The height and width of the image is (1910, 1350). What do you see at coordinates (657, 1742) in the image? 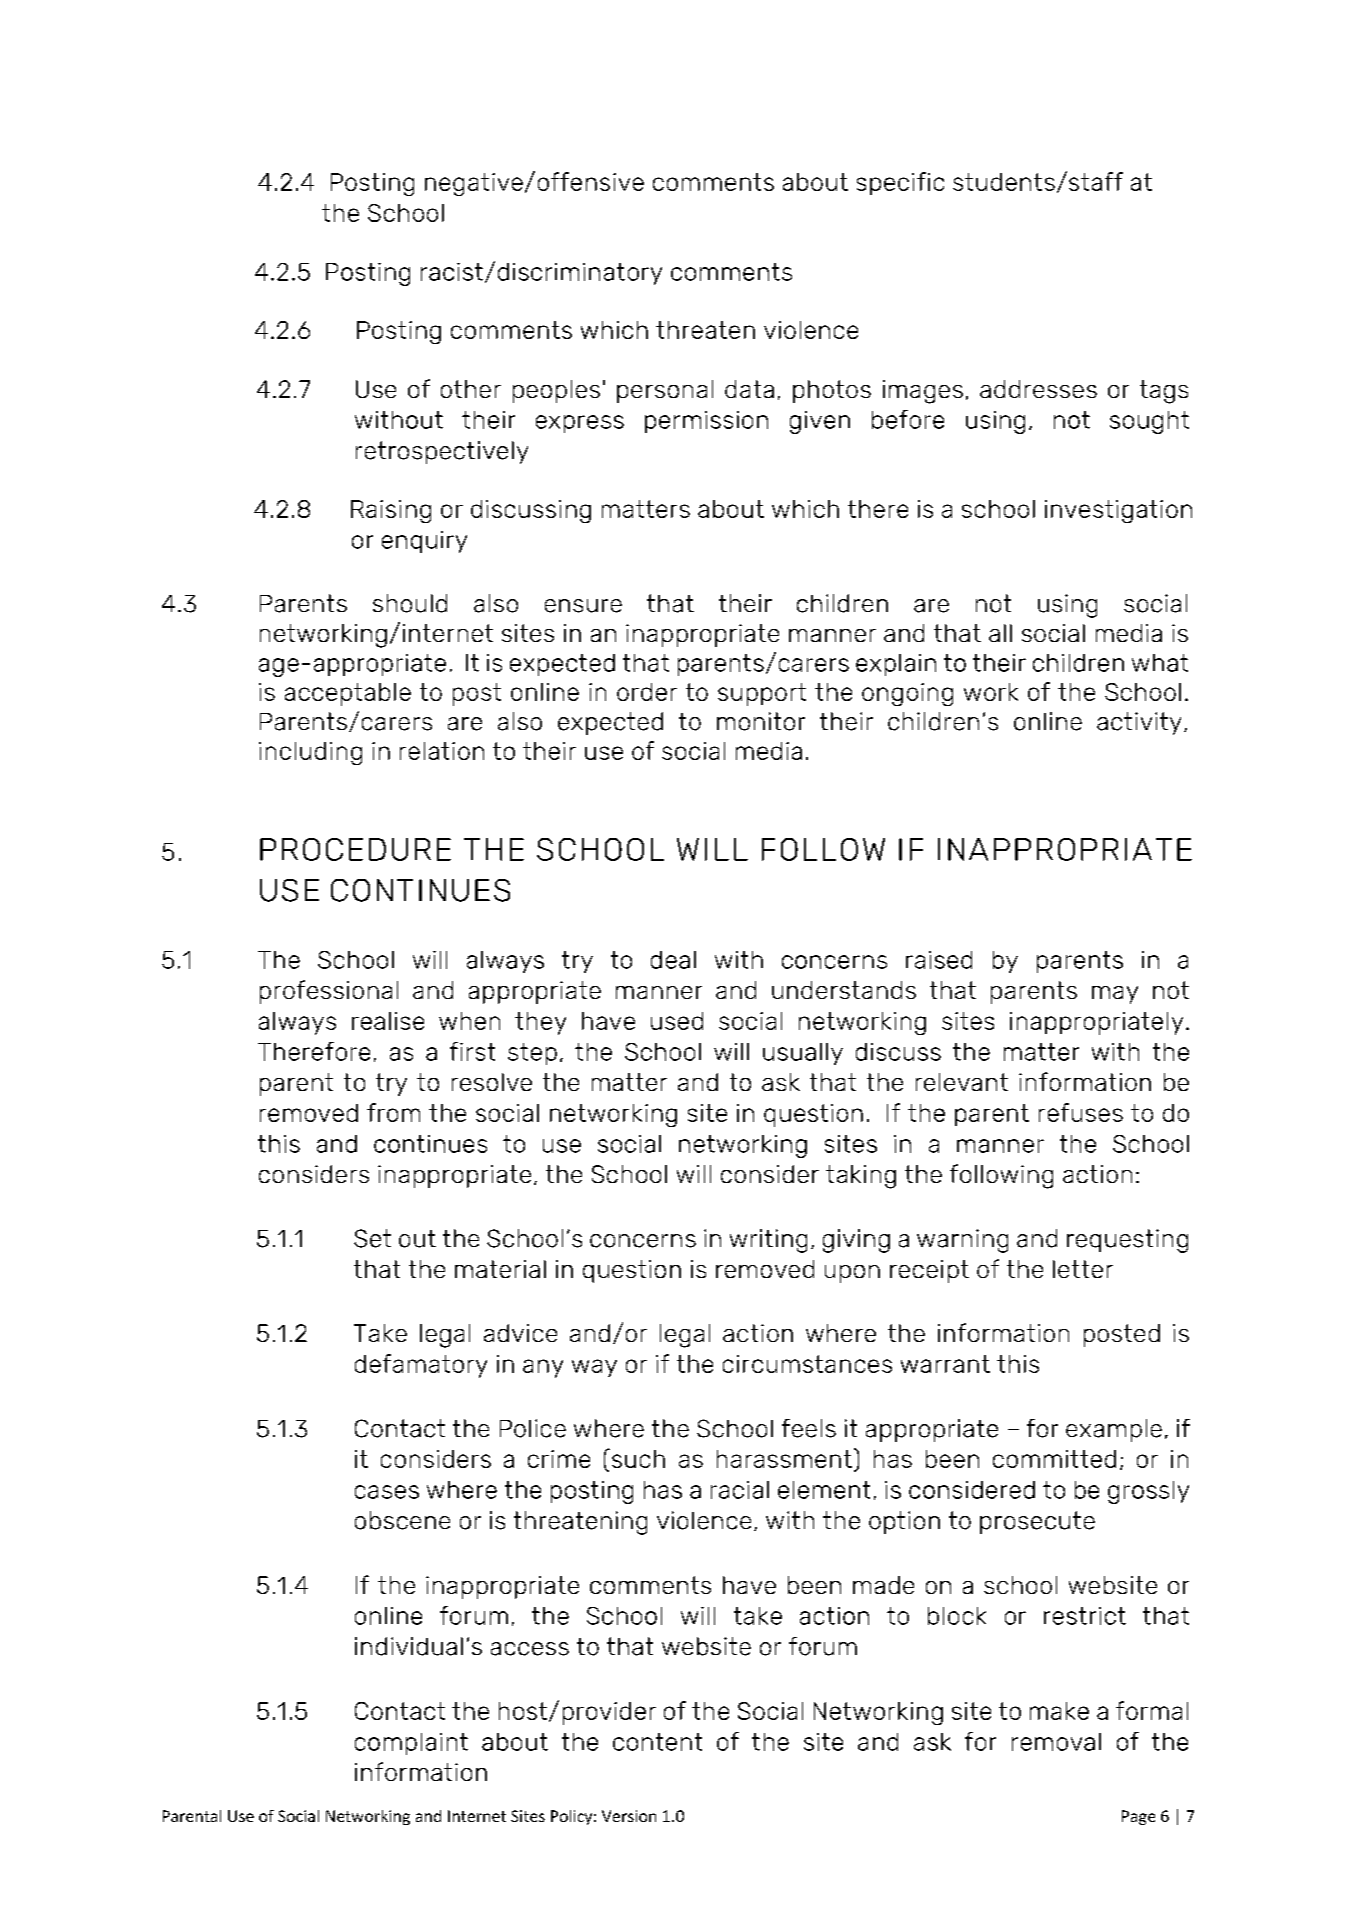
I see `content` at bounding box center [657, 1742].
